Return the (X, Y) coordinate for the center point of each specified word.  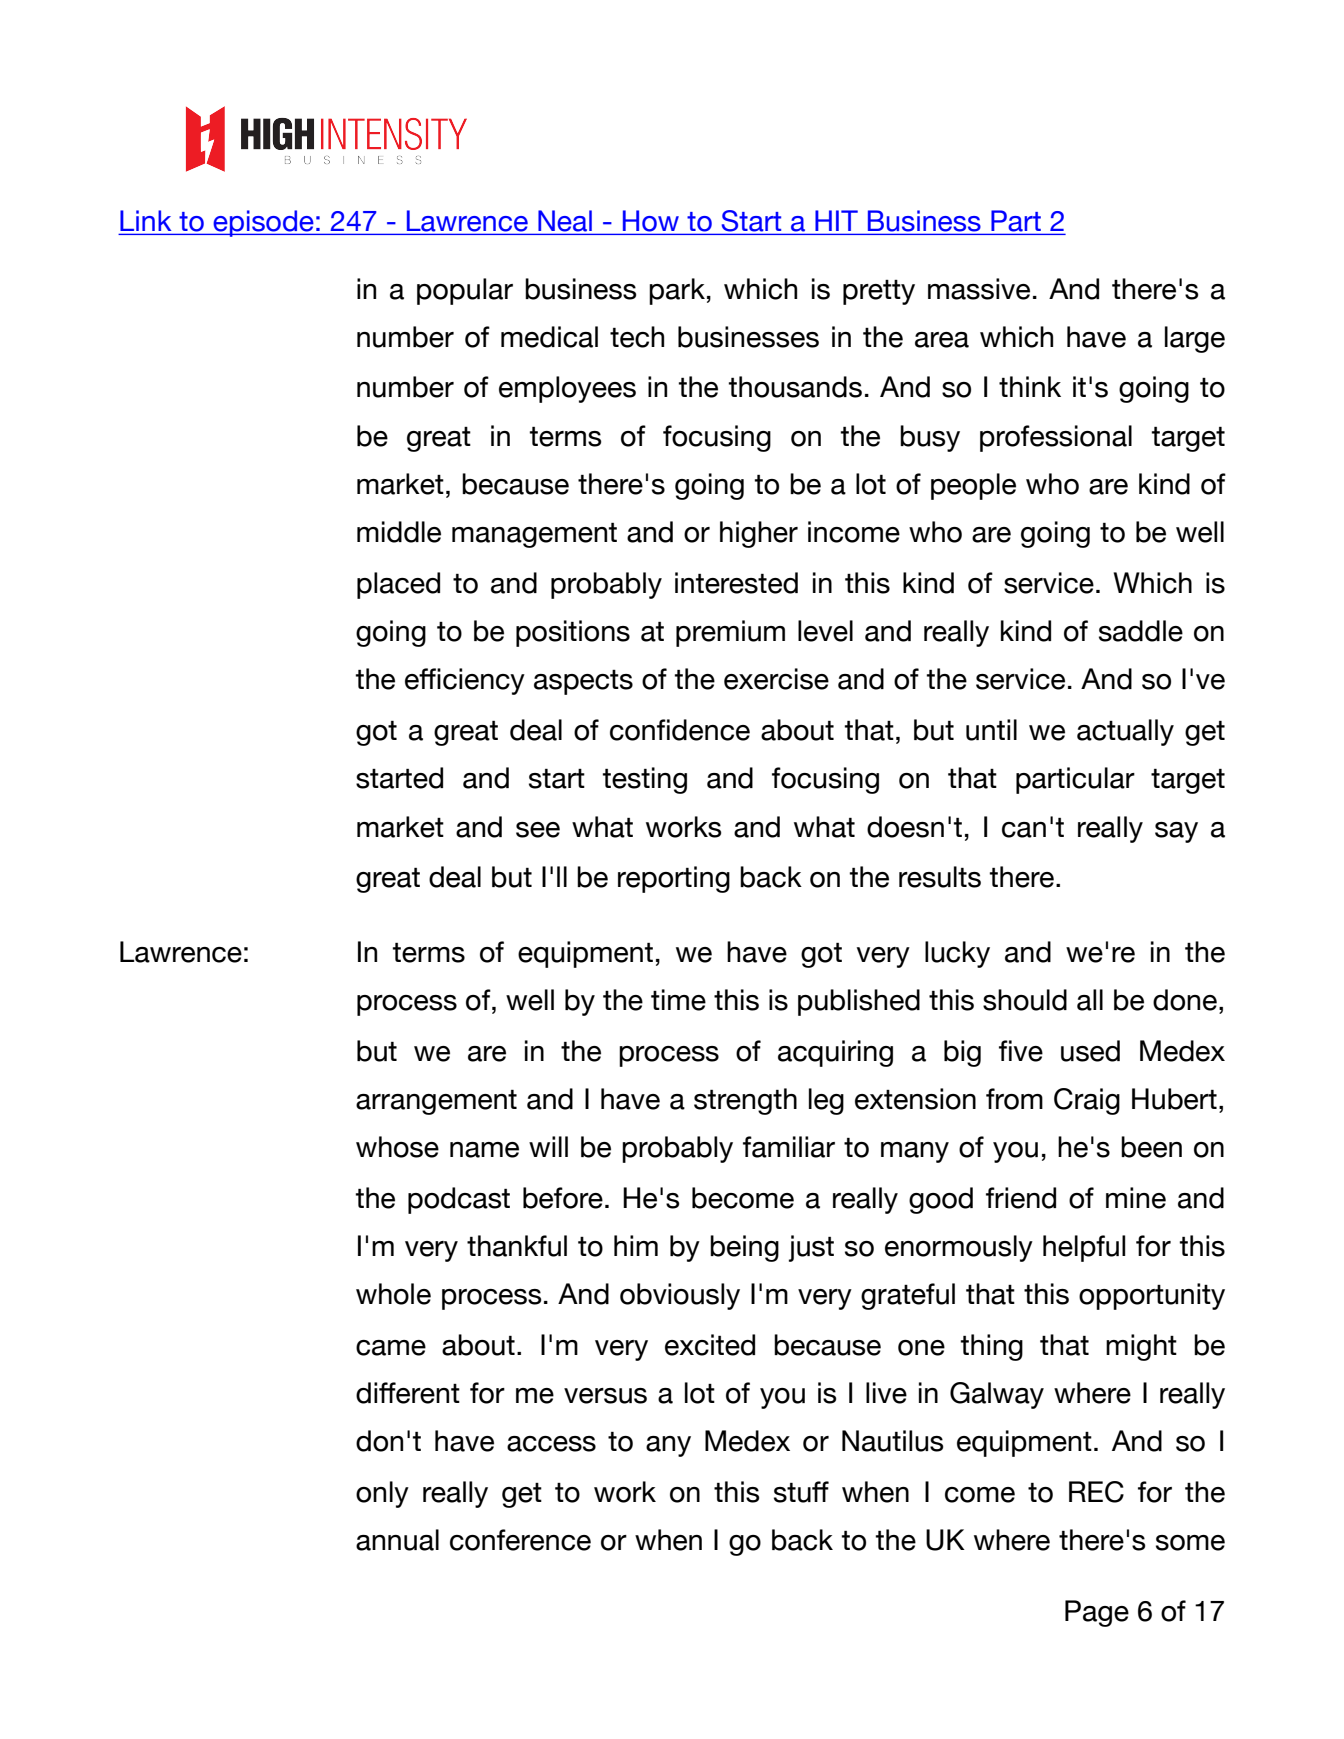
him (636, 1245)
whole (393, 1294)
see (538, 830)
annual (397, 1540)
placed (398, 585)
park (677, 291)
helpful (1084, 1248)
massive (979, 289)
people (973, 486)
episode (263, 223)
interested (736, 583)
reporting (674, 879)
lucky (957, 954)
